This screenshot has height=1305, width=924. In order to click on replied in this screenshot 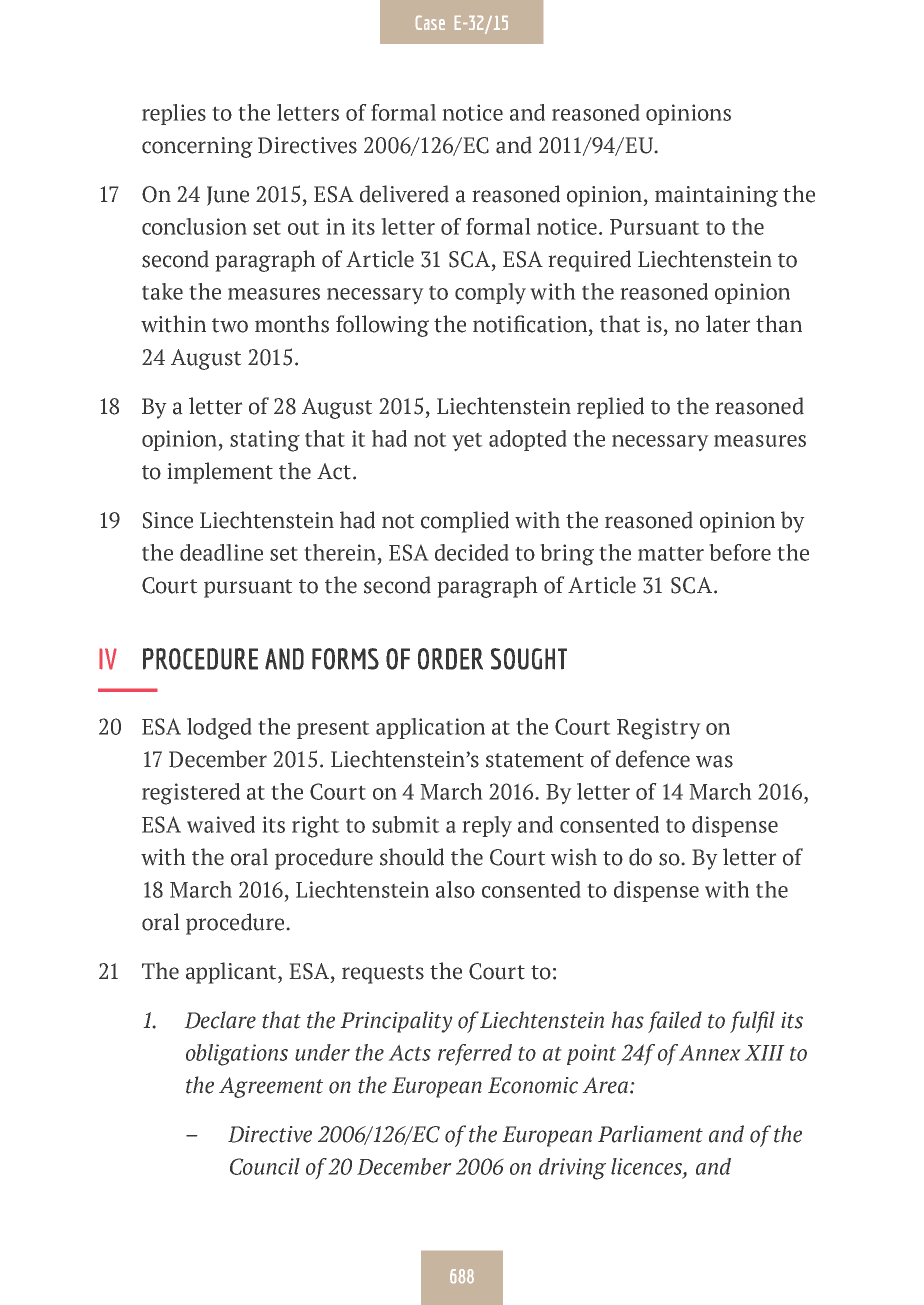, I will do `click(610, 408)`.
